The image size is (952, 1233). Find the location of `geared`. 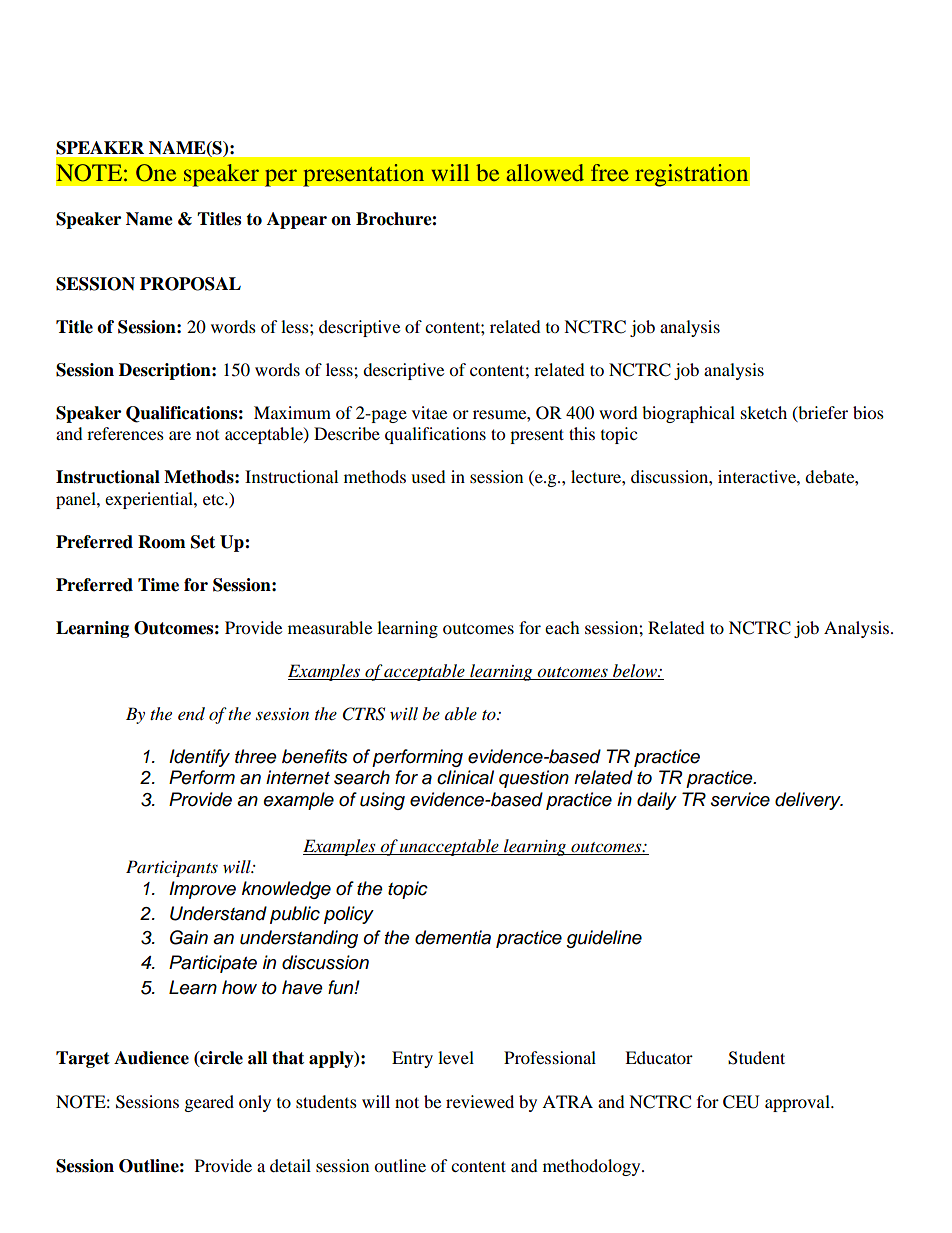

geared is located at coordinates (209, 1103).
